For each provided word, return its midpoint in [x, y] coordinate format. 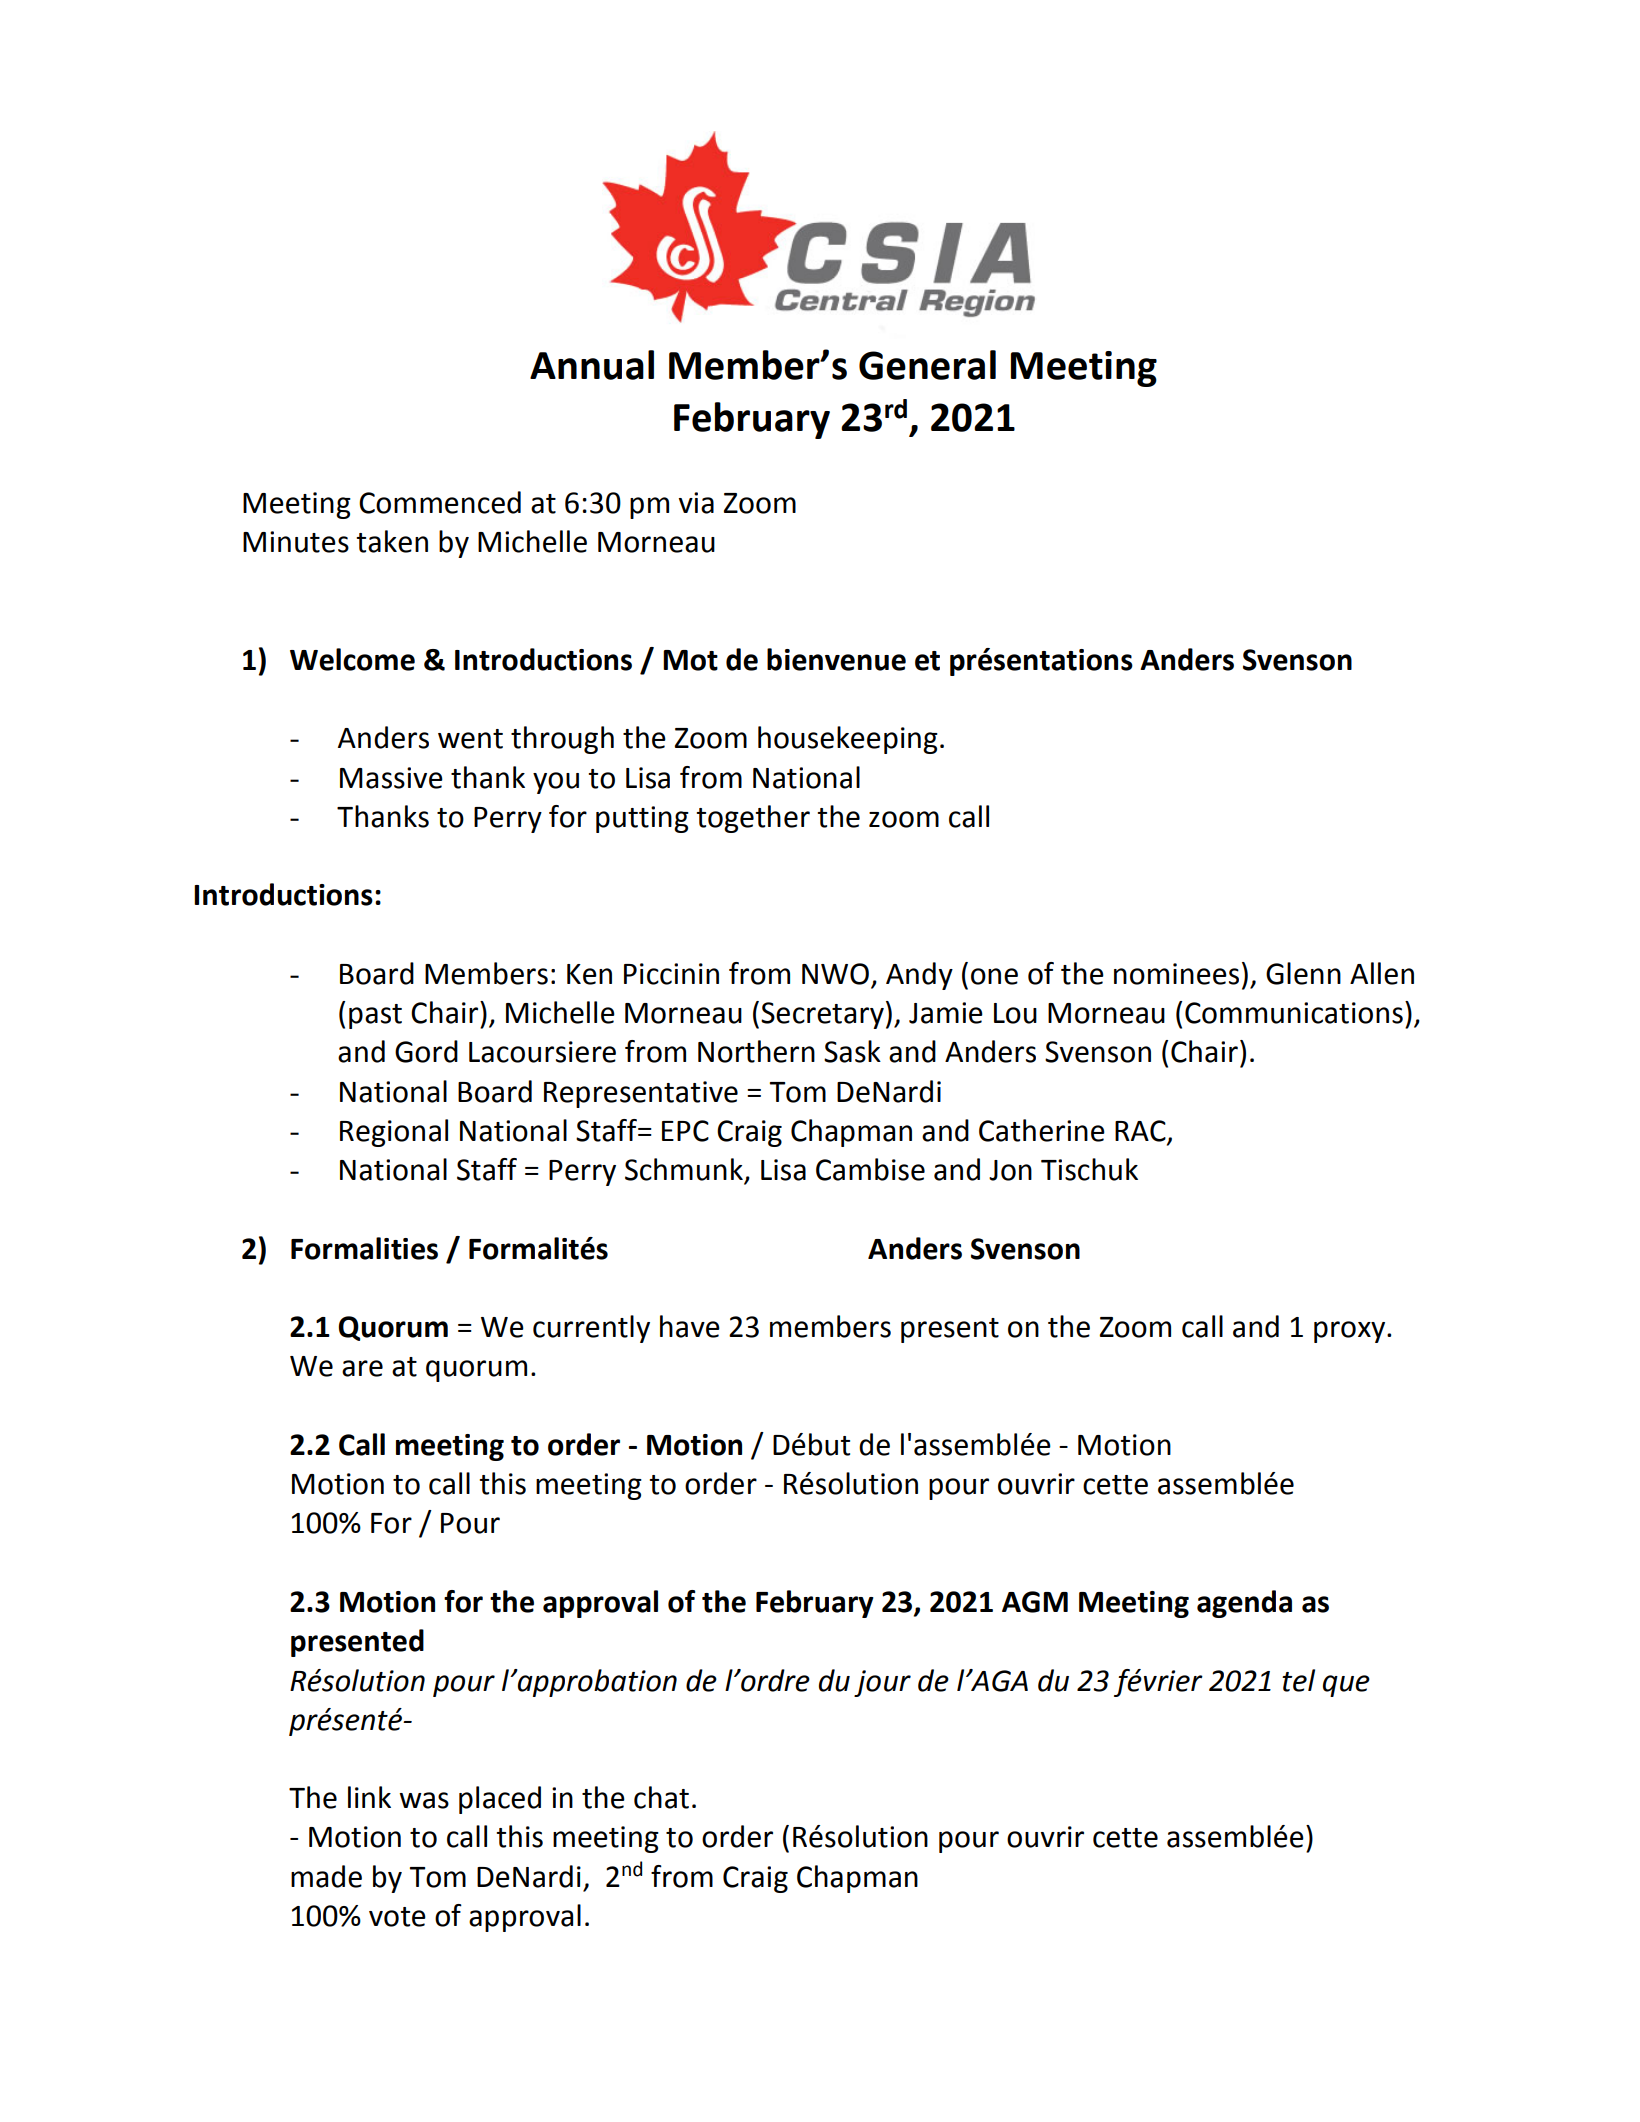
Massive [391, 778]
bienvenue [836, 659]
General [927, 365]
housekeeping [848, 740]
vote [397, 1917]
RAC [1141, 1132]
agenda [1244, 1604]
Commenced [440, 502]
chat [661, 1797]
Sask [852, 1051]
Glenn [1303, 973]
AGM [1035, 1602]
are [362, 1368]
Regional [394, 1133]
